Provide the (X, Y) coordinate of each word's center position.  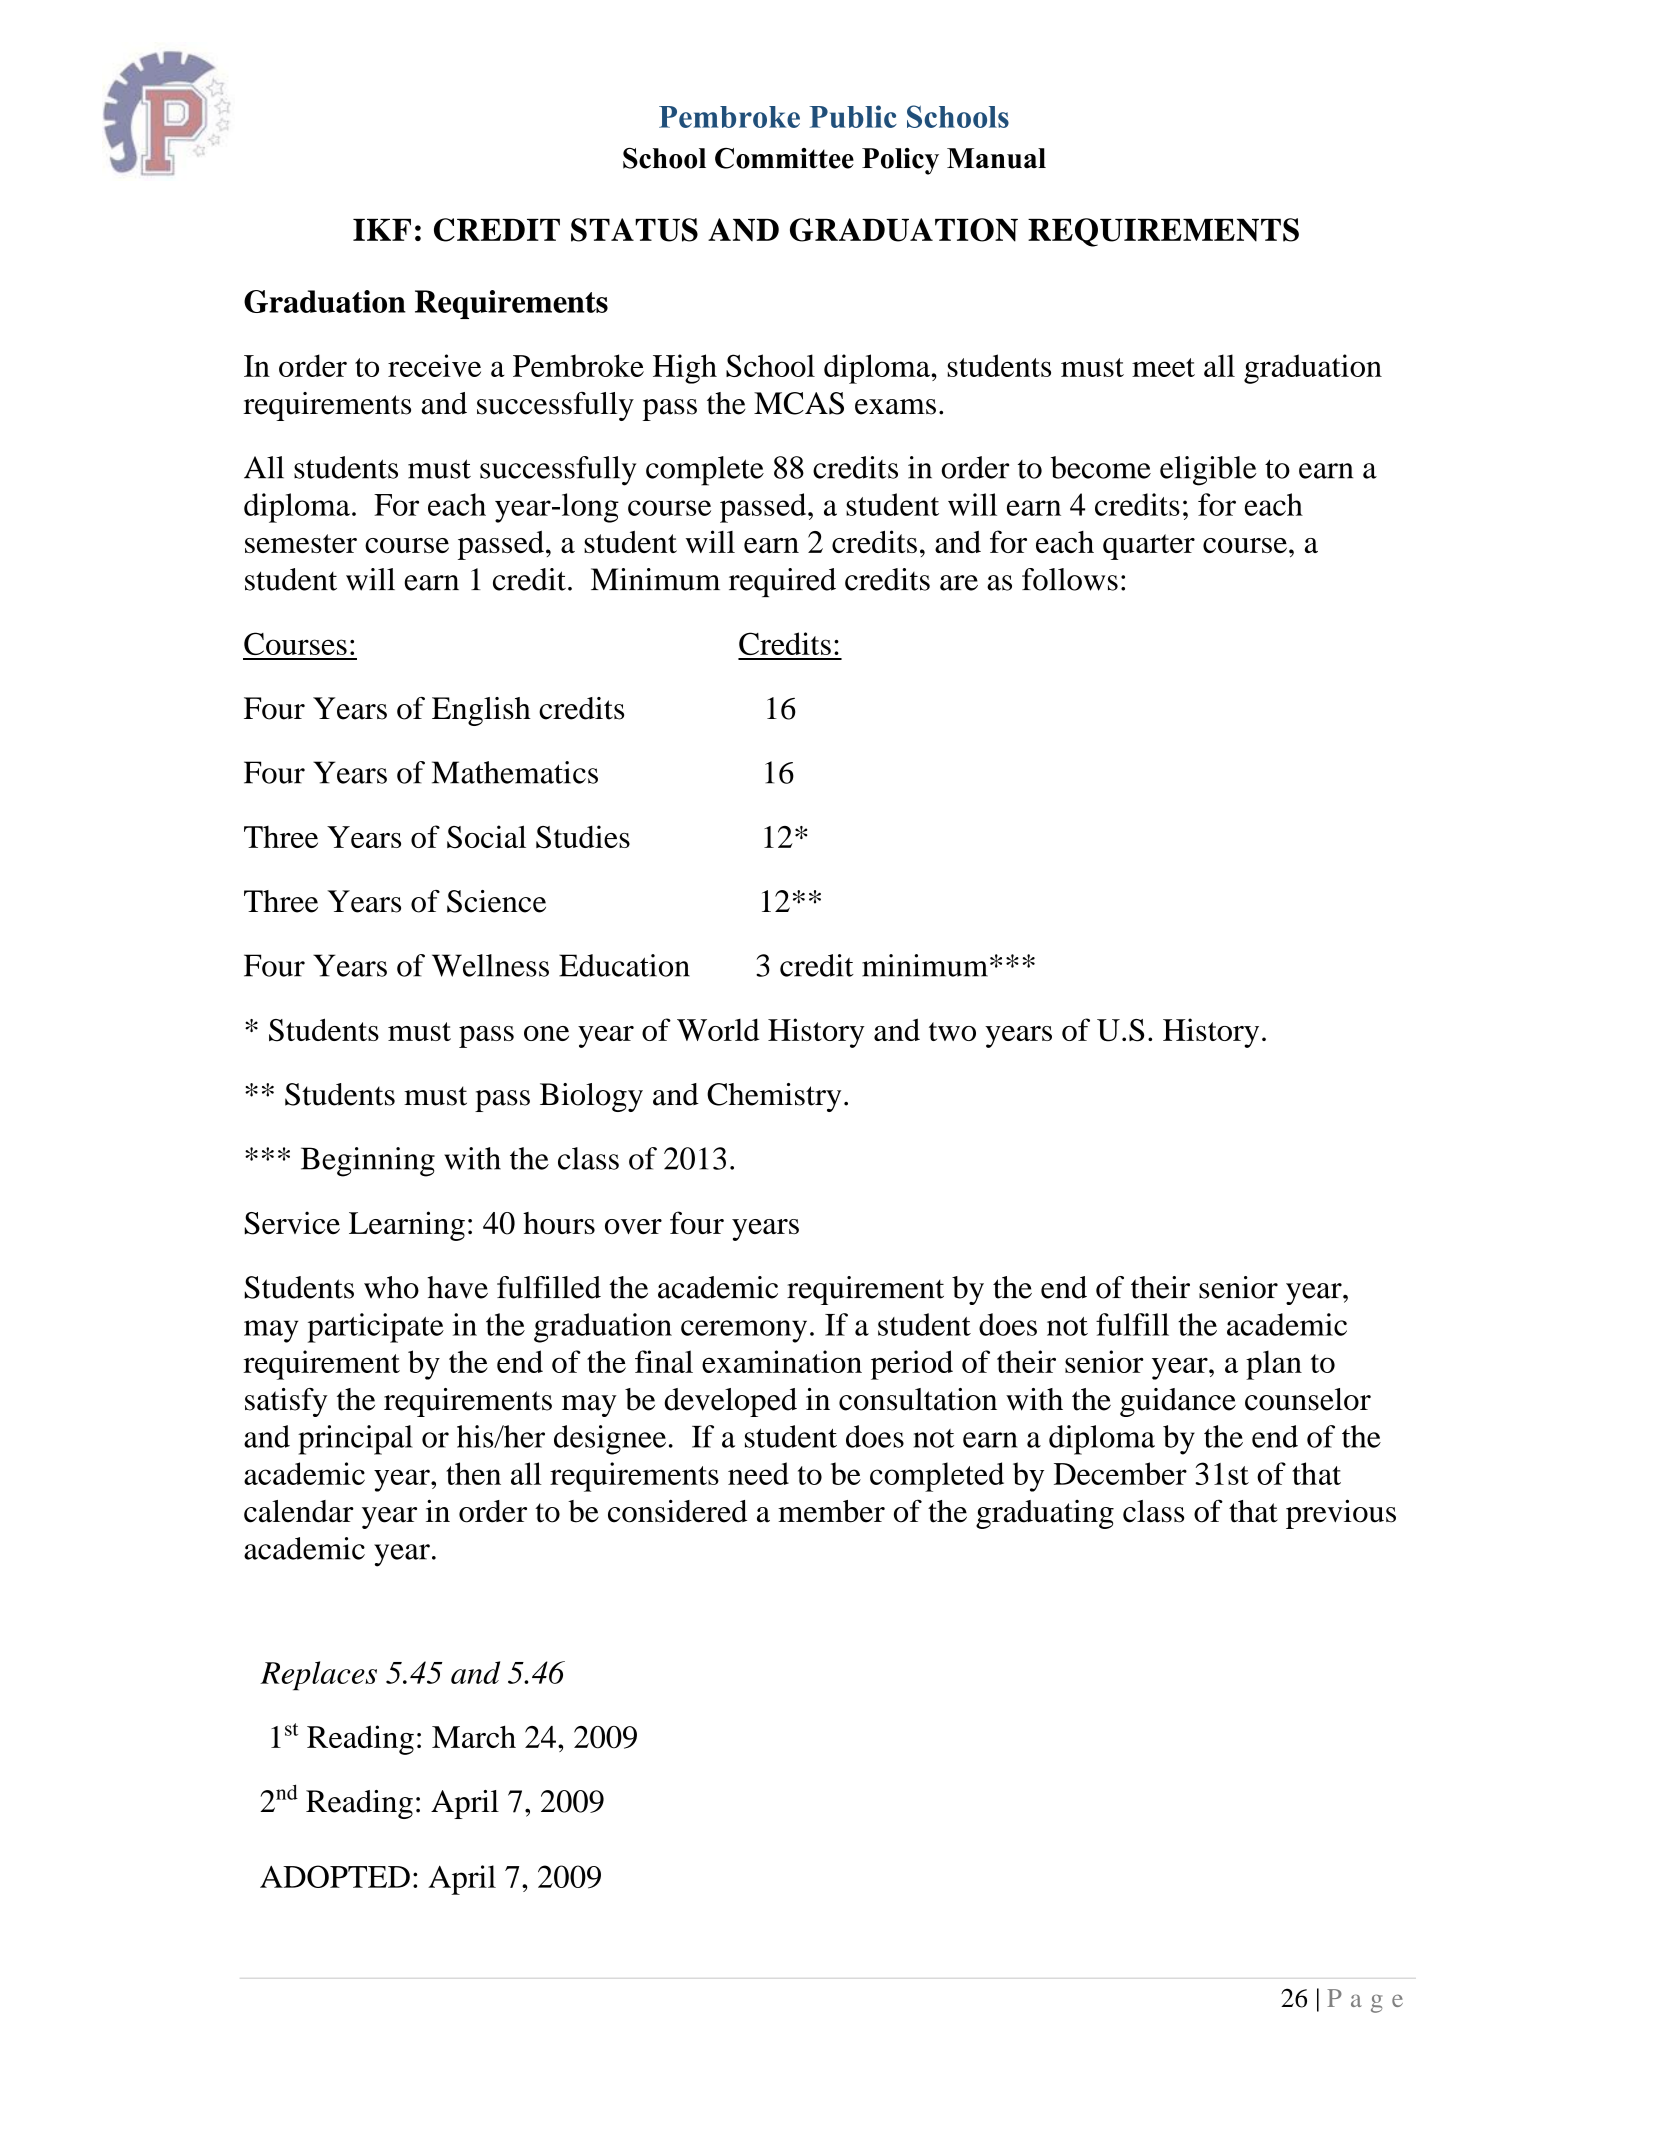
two (952, 1031)
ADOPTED (335, 1876)
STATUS (634, 230)
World (718, 1030)
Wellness (490, 965)
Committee (784, 158)
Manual (996, 158)
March (474, 1736)
